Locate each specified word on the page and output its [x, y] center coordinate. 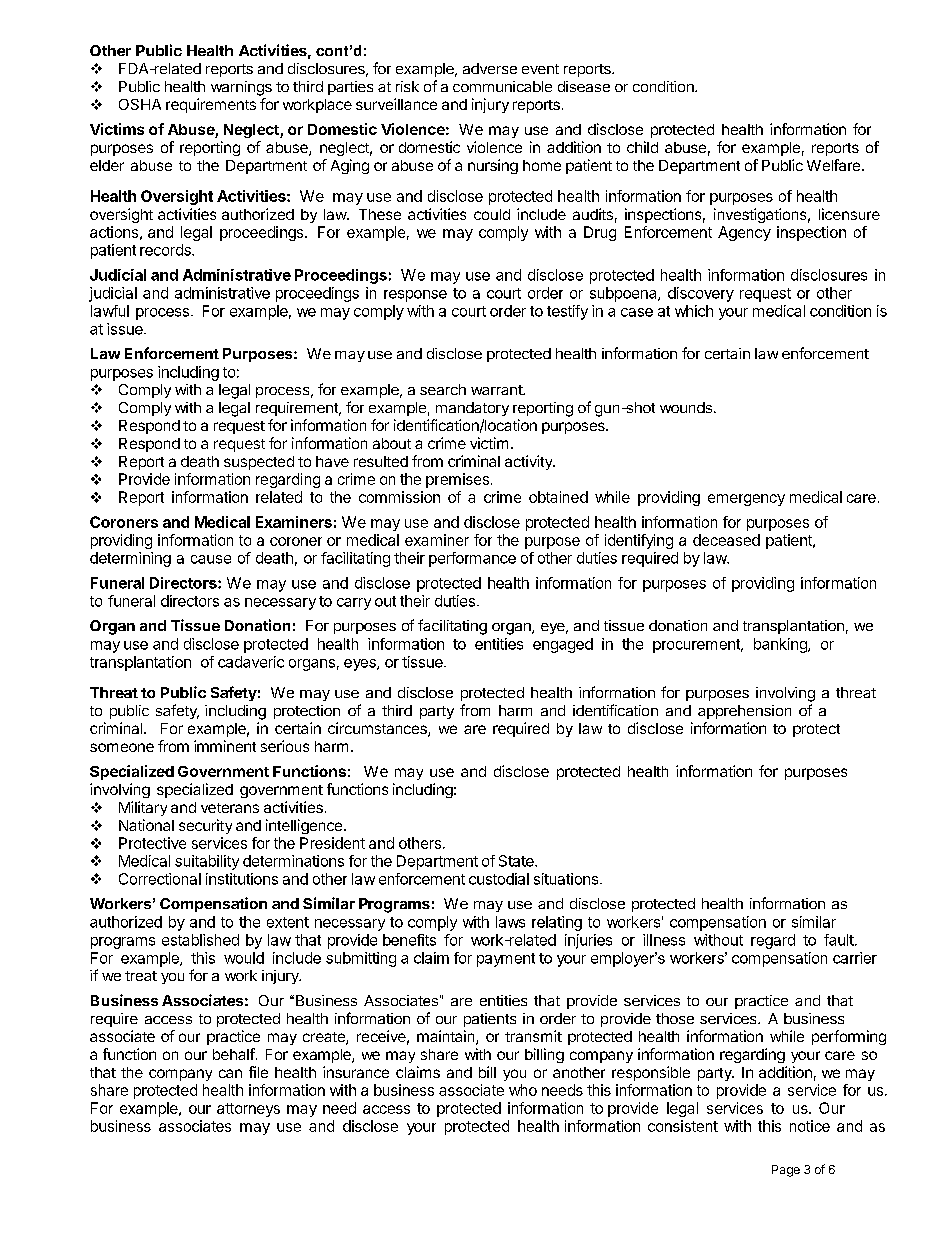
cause [211, 559]
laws [510, 922]
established [200, 940]
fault [840, 940]
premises [457, 480]
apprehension [744, 712]
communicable [502, 86]
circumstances [378, 729]
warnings [241, 88]
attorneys [248, 1110]
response [415, 296]
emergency [746, 500]
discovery [701, 294]
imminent [225, 746]
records [166, 250]
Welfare [835, 165]
